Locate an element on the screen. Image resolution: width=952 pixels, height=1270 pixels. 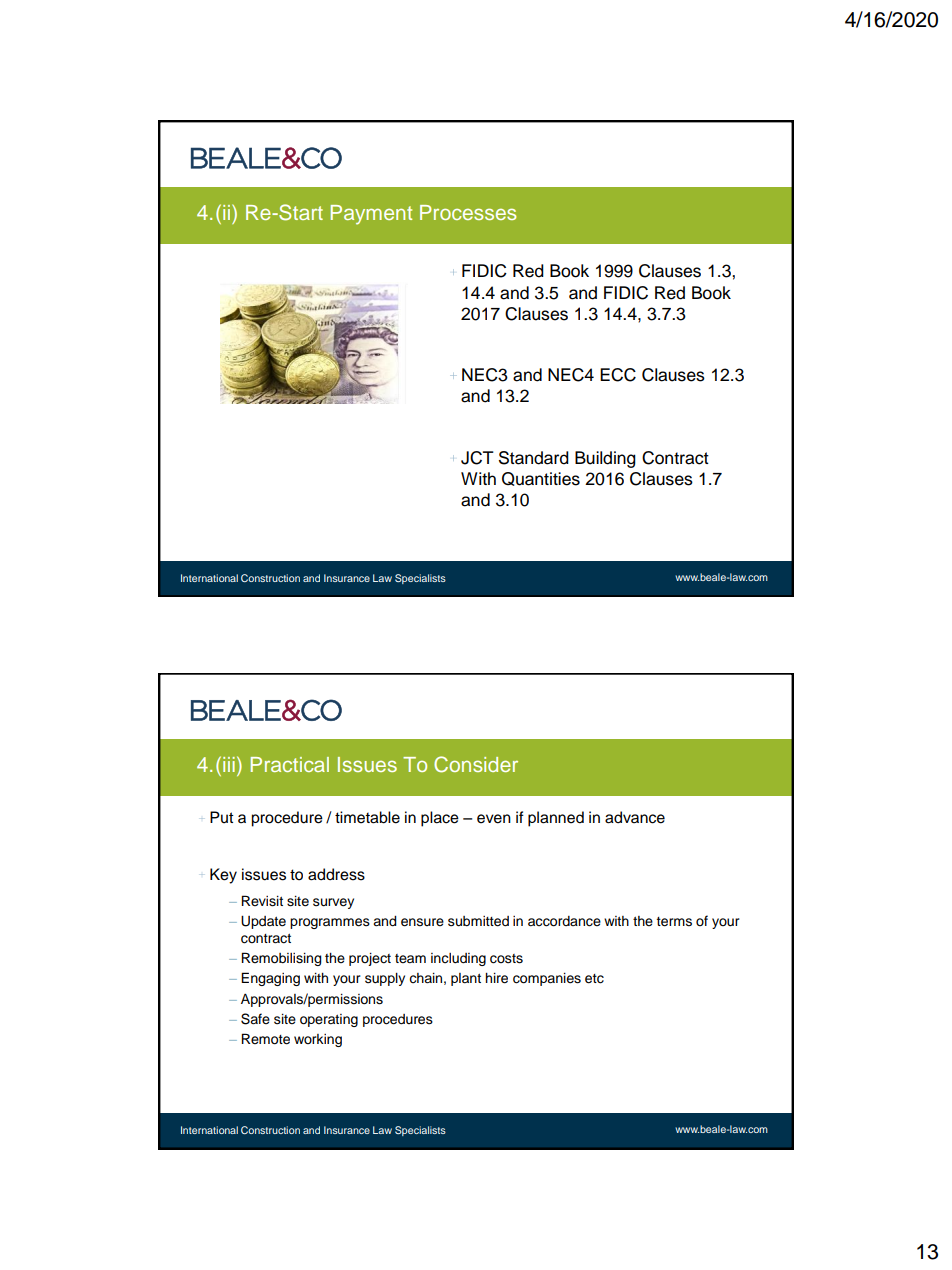
planned is located at coordinates (556, 819).
